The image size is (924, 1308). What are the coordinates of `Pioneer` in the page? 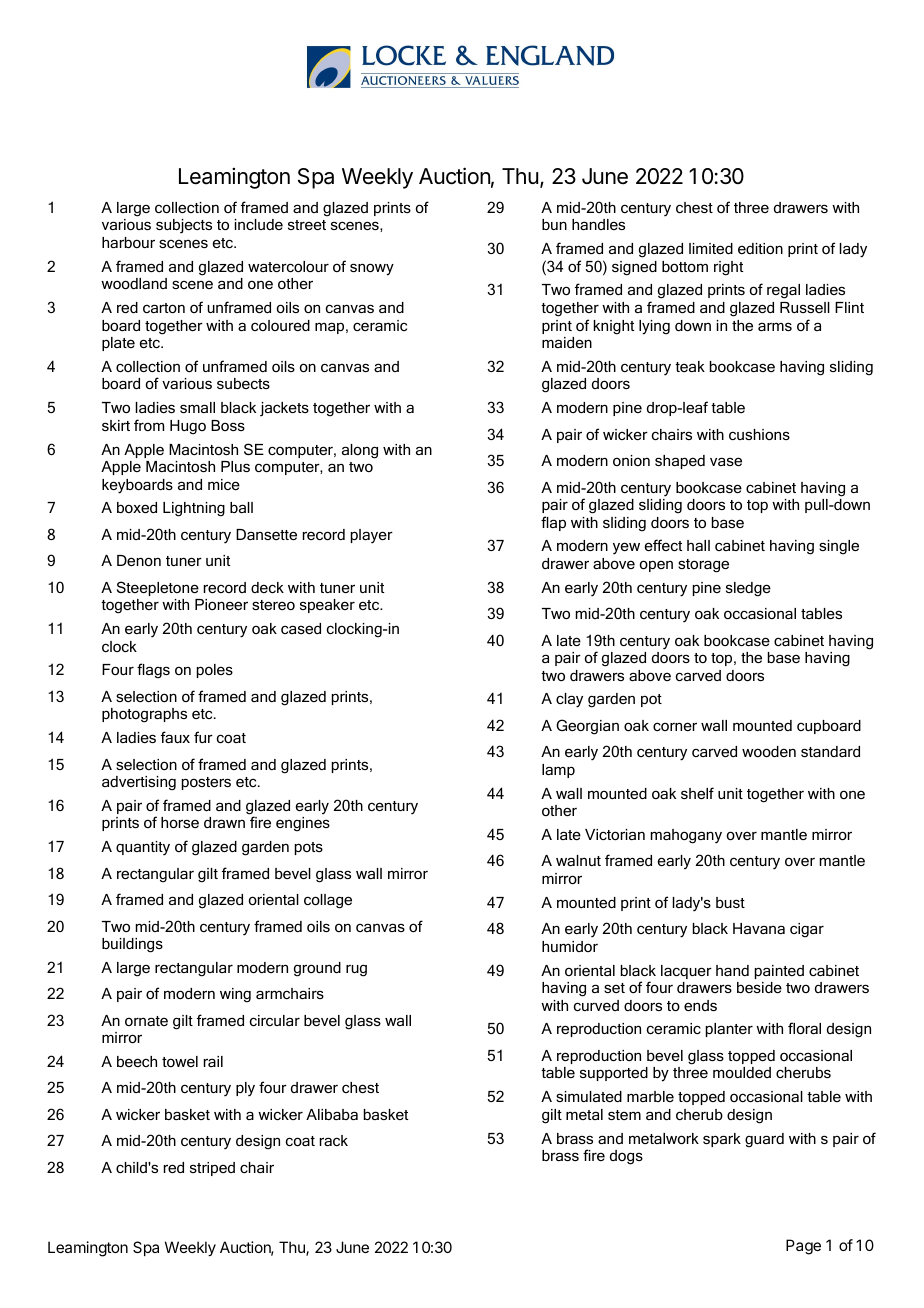 It's located at (221, 604).
